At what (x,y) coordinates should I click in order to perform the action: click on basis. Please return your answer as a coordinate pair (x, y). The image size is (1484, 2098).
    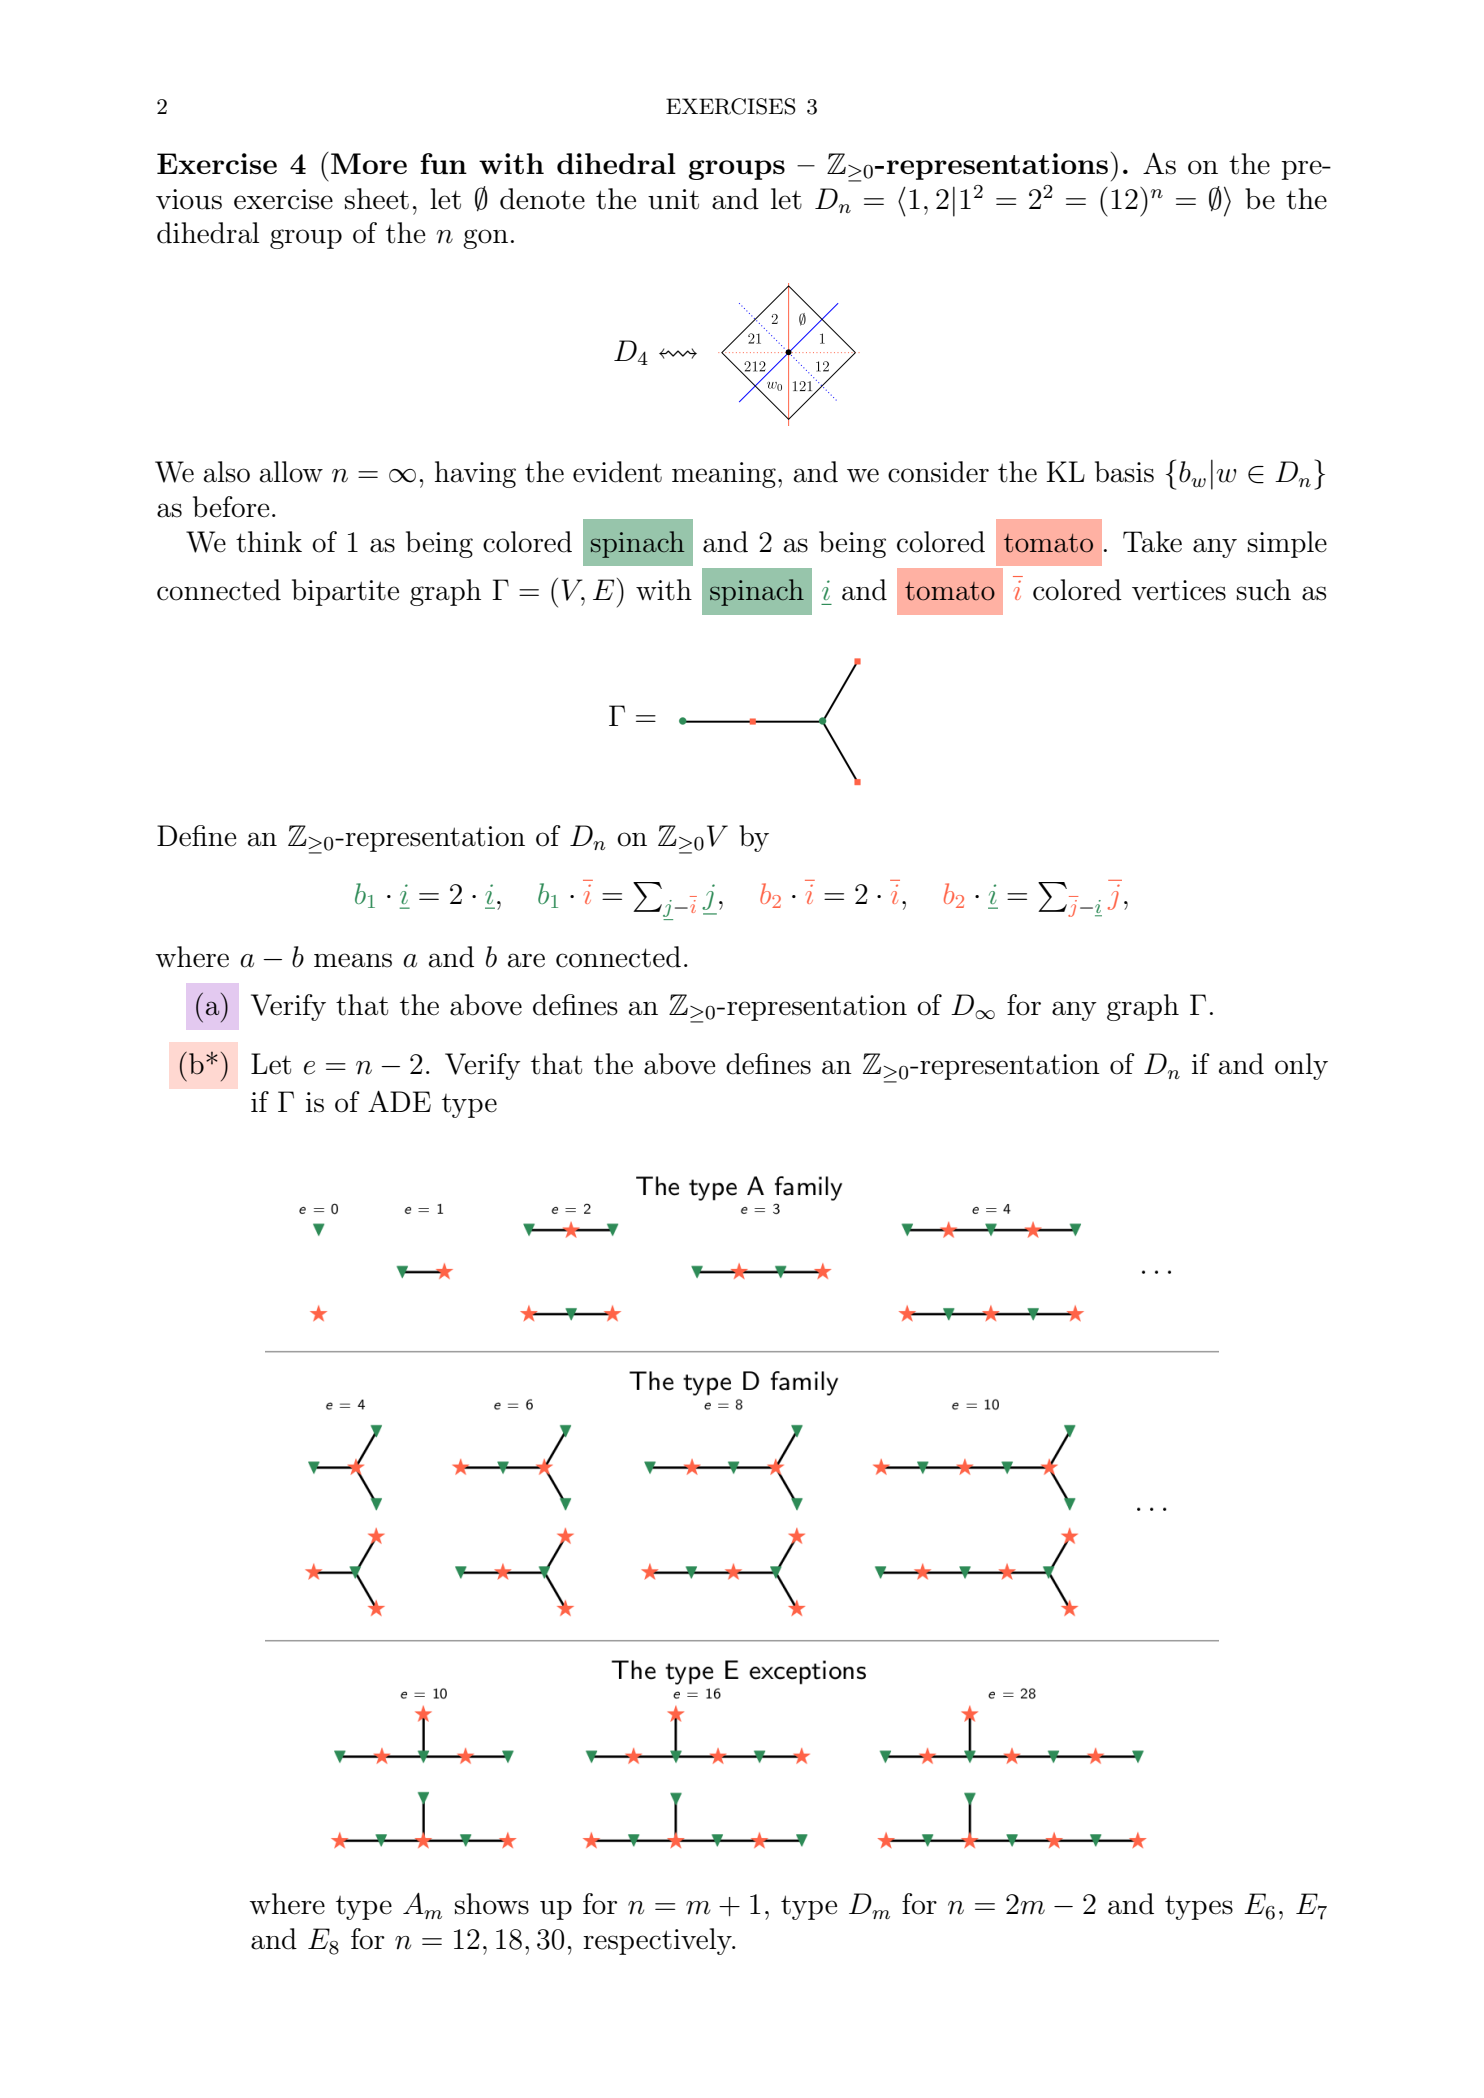
    Looking at the image, I should click on (1124, 472).
